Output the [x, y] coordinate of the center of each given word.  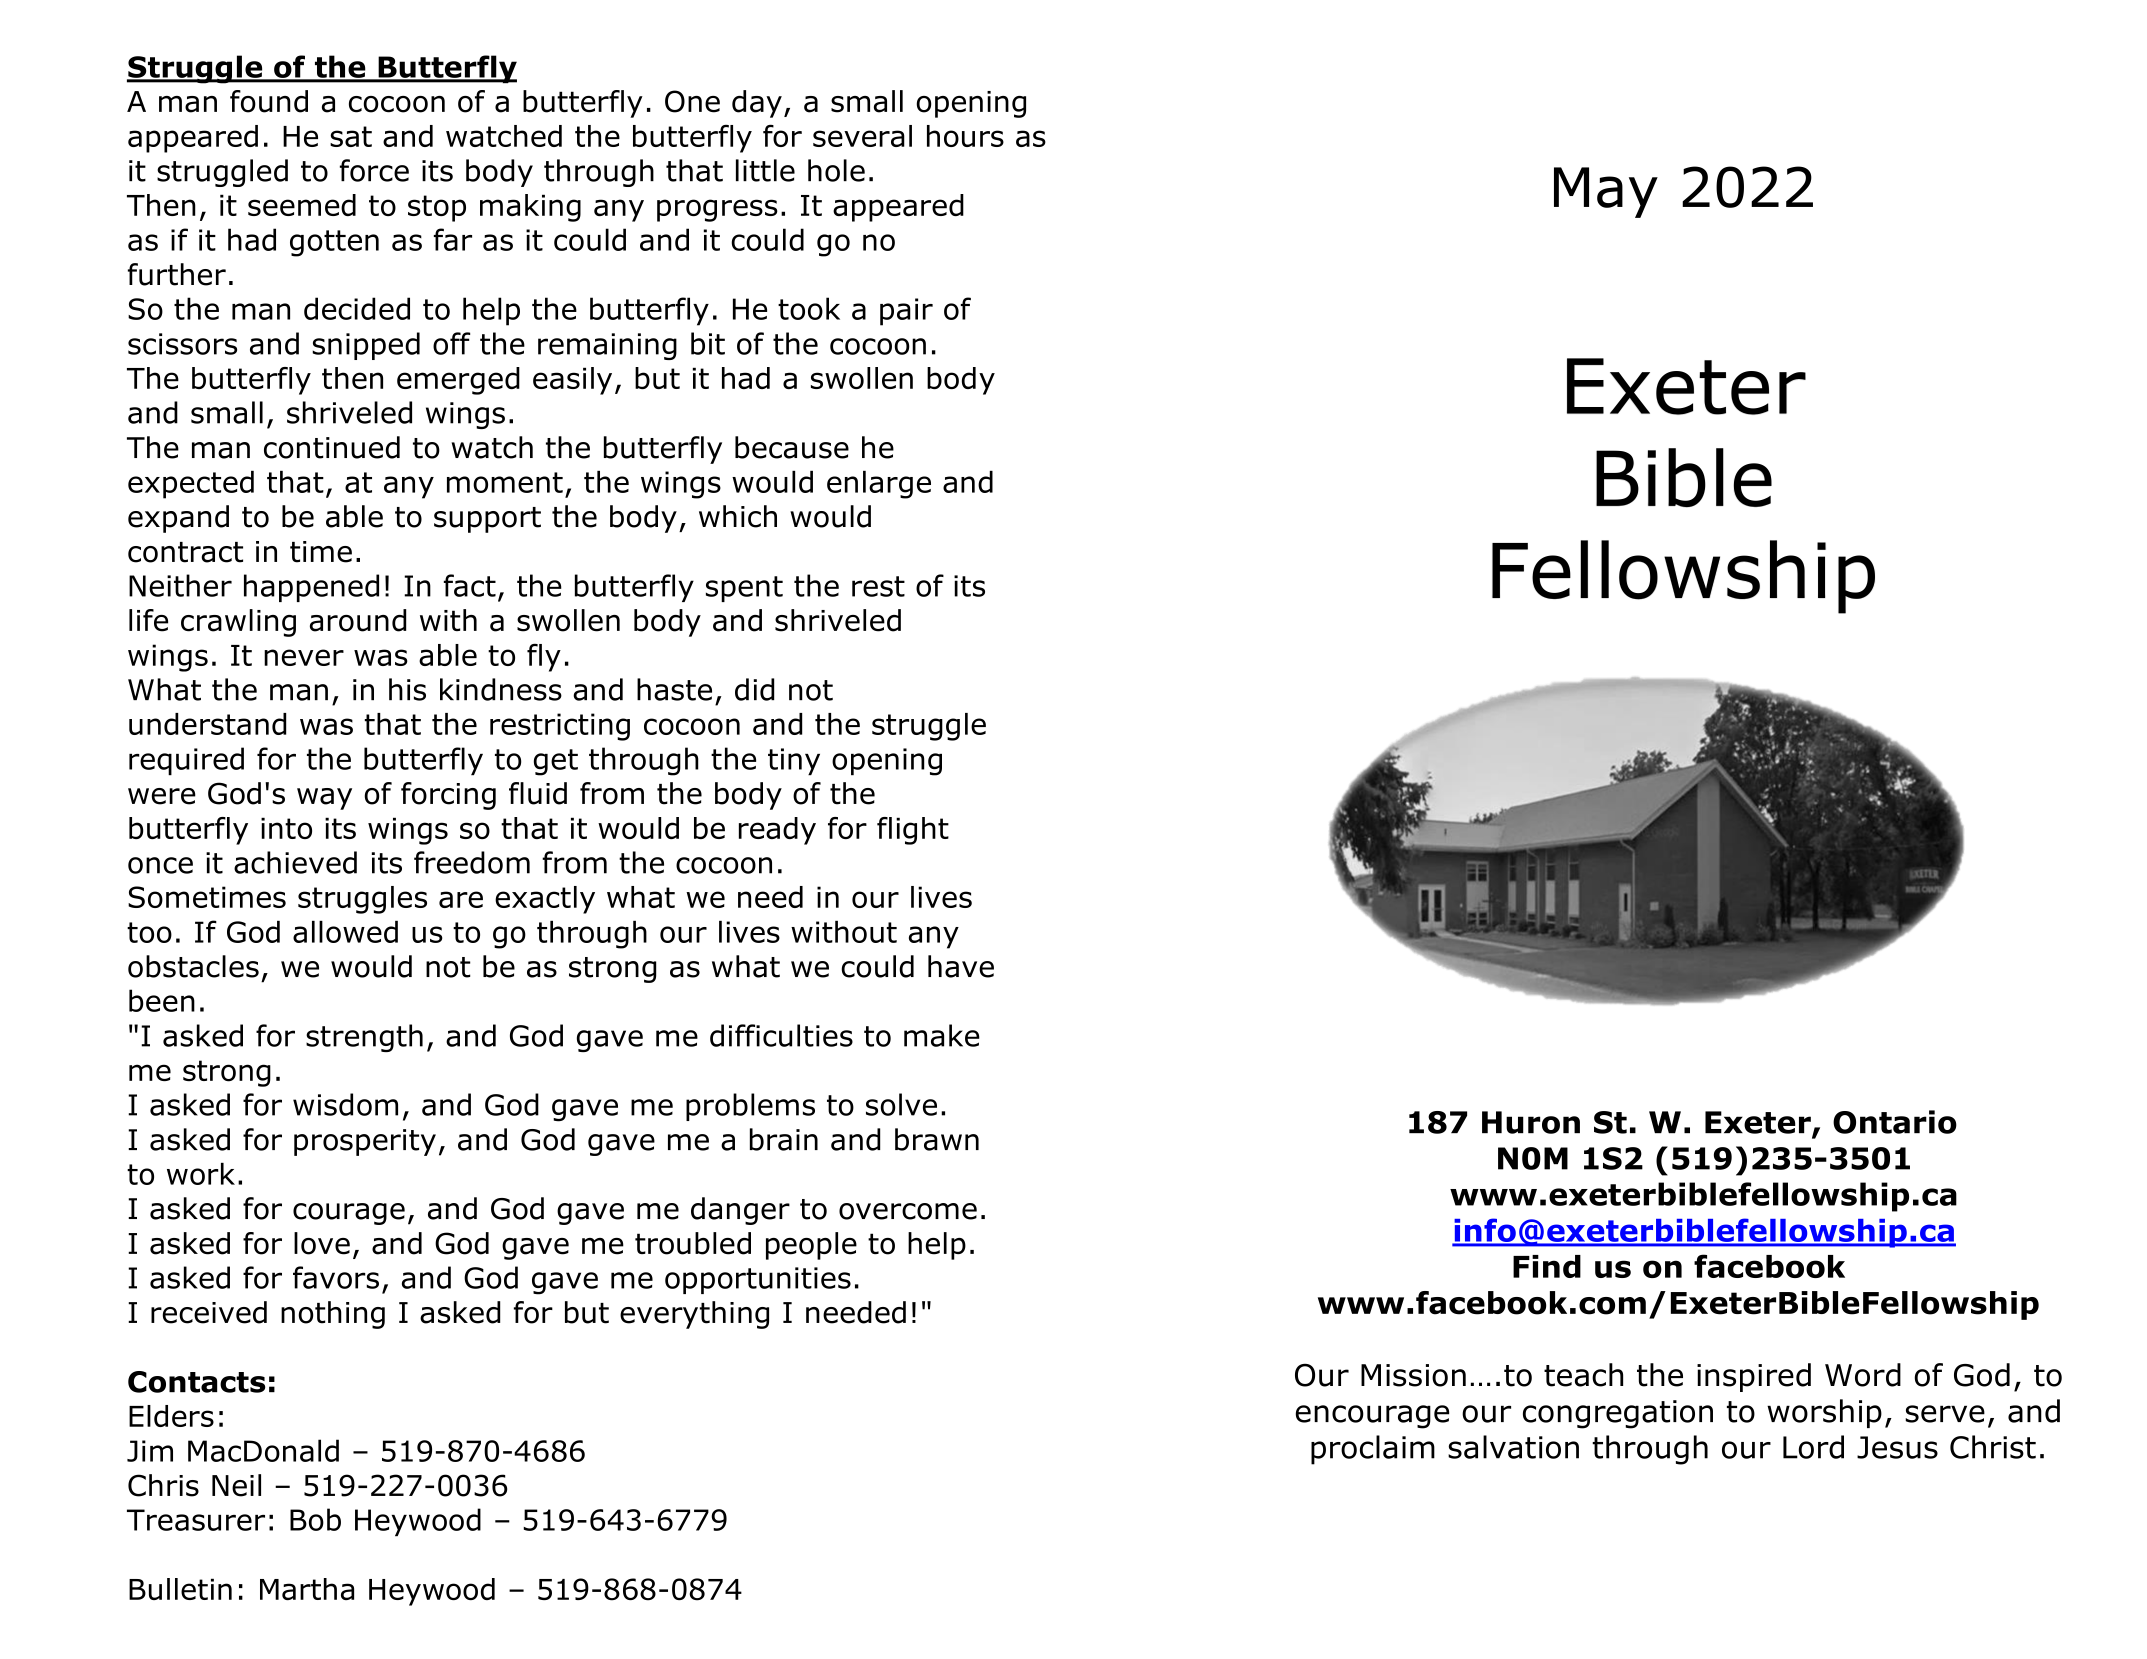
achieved [295, 862]
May [1606, 192]
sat [351, 136]
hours [965, 136]
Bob [315, 1519]
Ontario [1895, 1122]
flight [913, 831]
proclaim [1373, 1450]
